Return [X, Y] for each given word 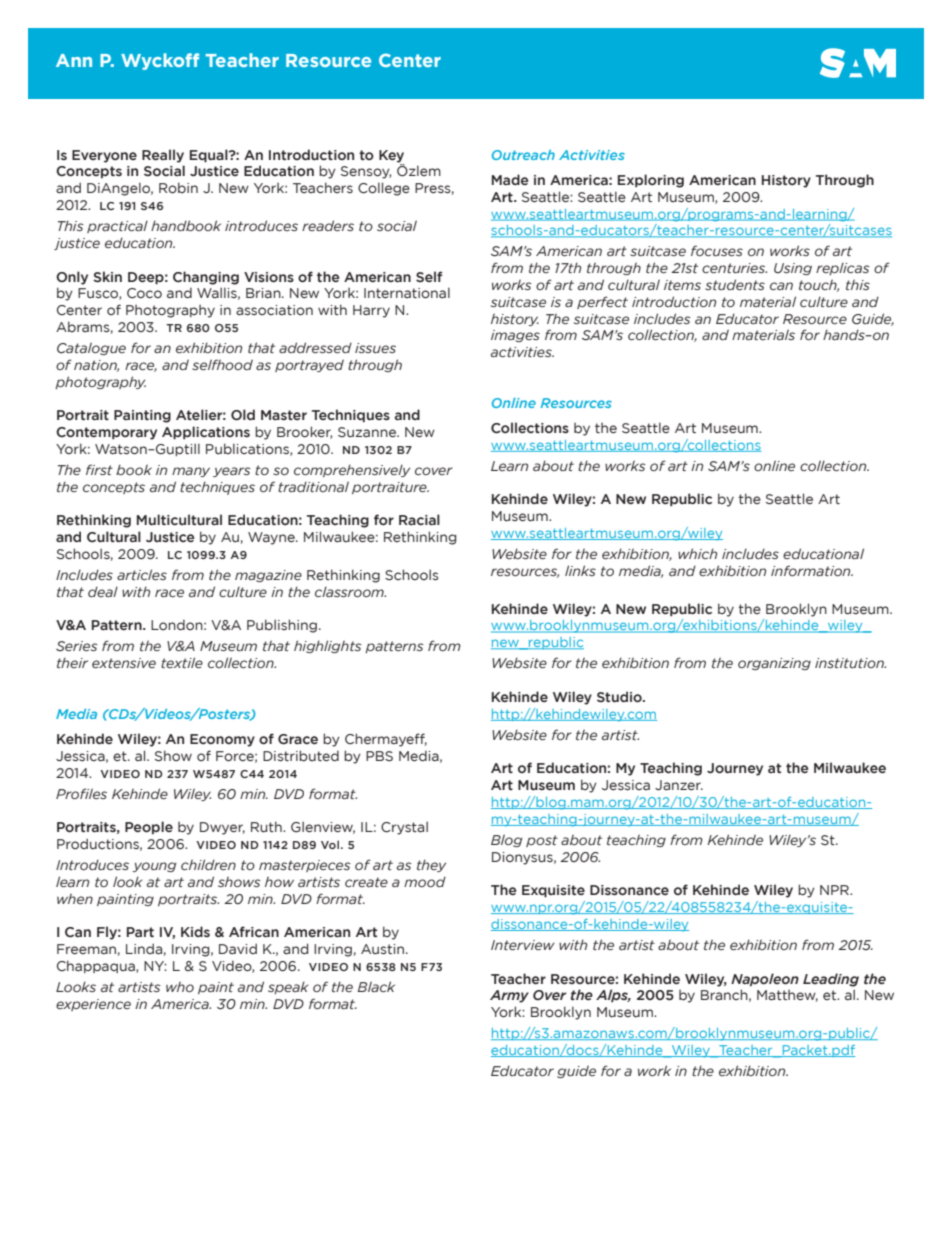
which [697, 553]
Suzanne [368, 432]
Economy [222, 740]
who [180, 986]
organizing [774, 664]
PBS [379, 756]
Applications [206, 432]
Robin [178, 188]
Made [510, 179]
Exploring [651, 181]
